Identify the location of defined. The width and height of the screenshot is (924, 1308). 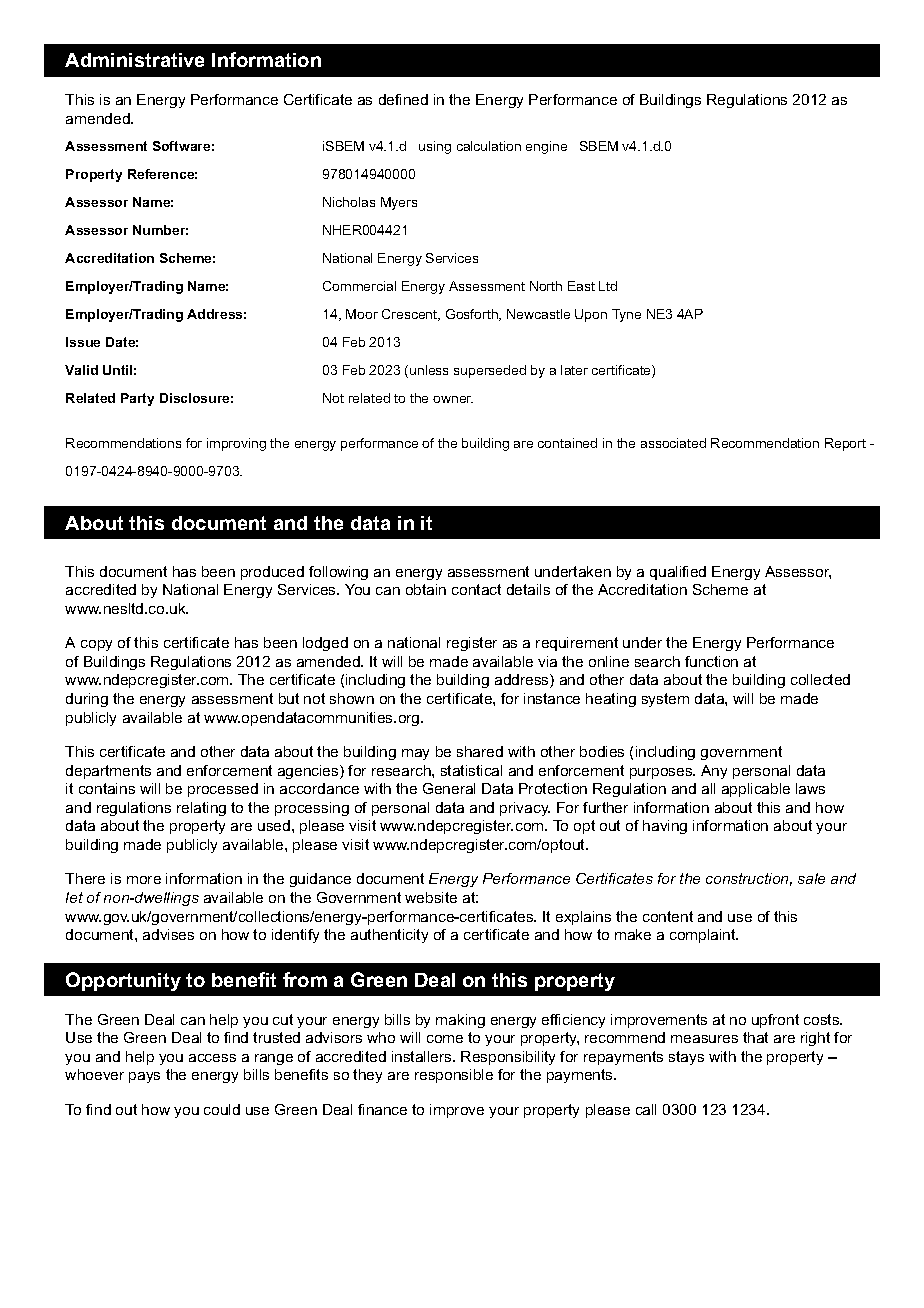
(403, 99).
